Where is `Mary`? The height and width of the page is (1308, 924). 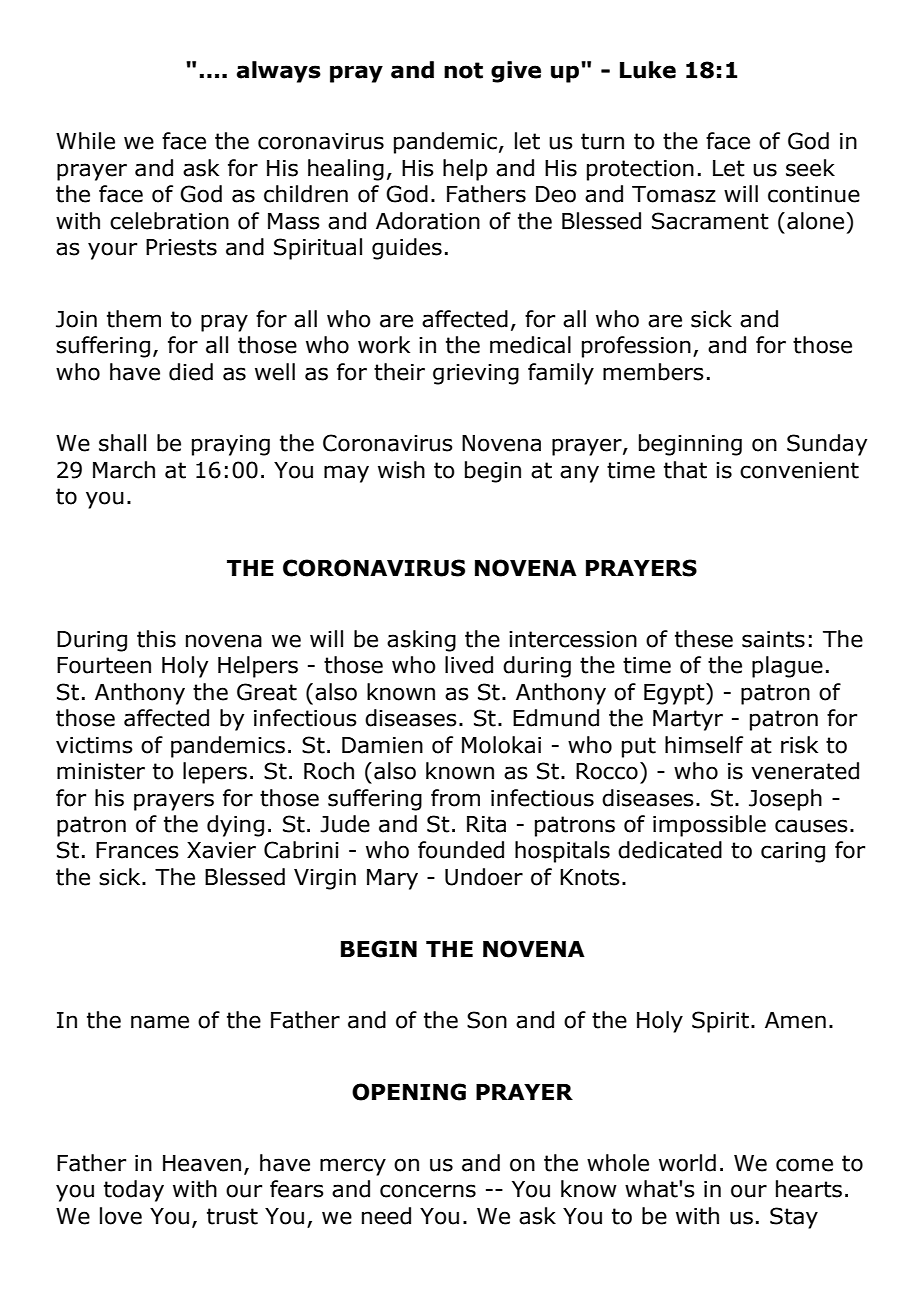 Mary is located at coordinates (392, 879).
